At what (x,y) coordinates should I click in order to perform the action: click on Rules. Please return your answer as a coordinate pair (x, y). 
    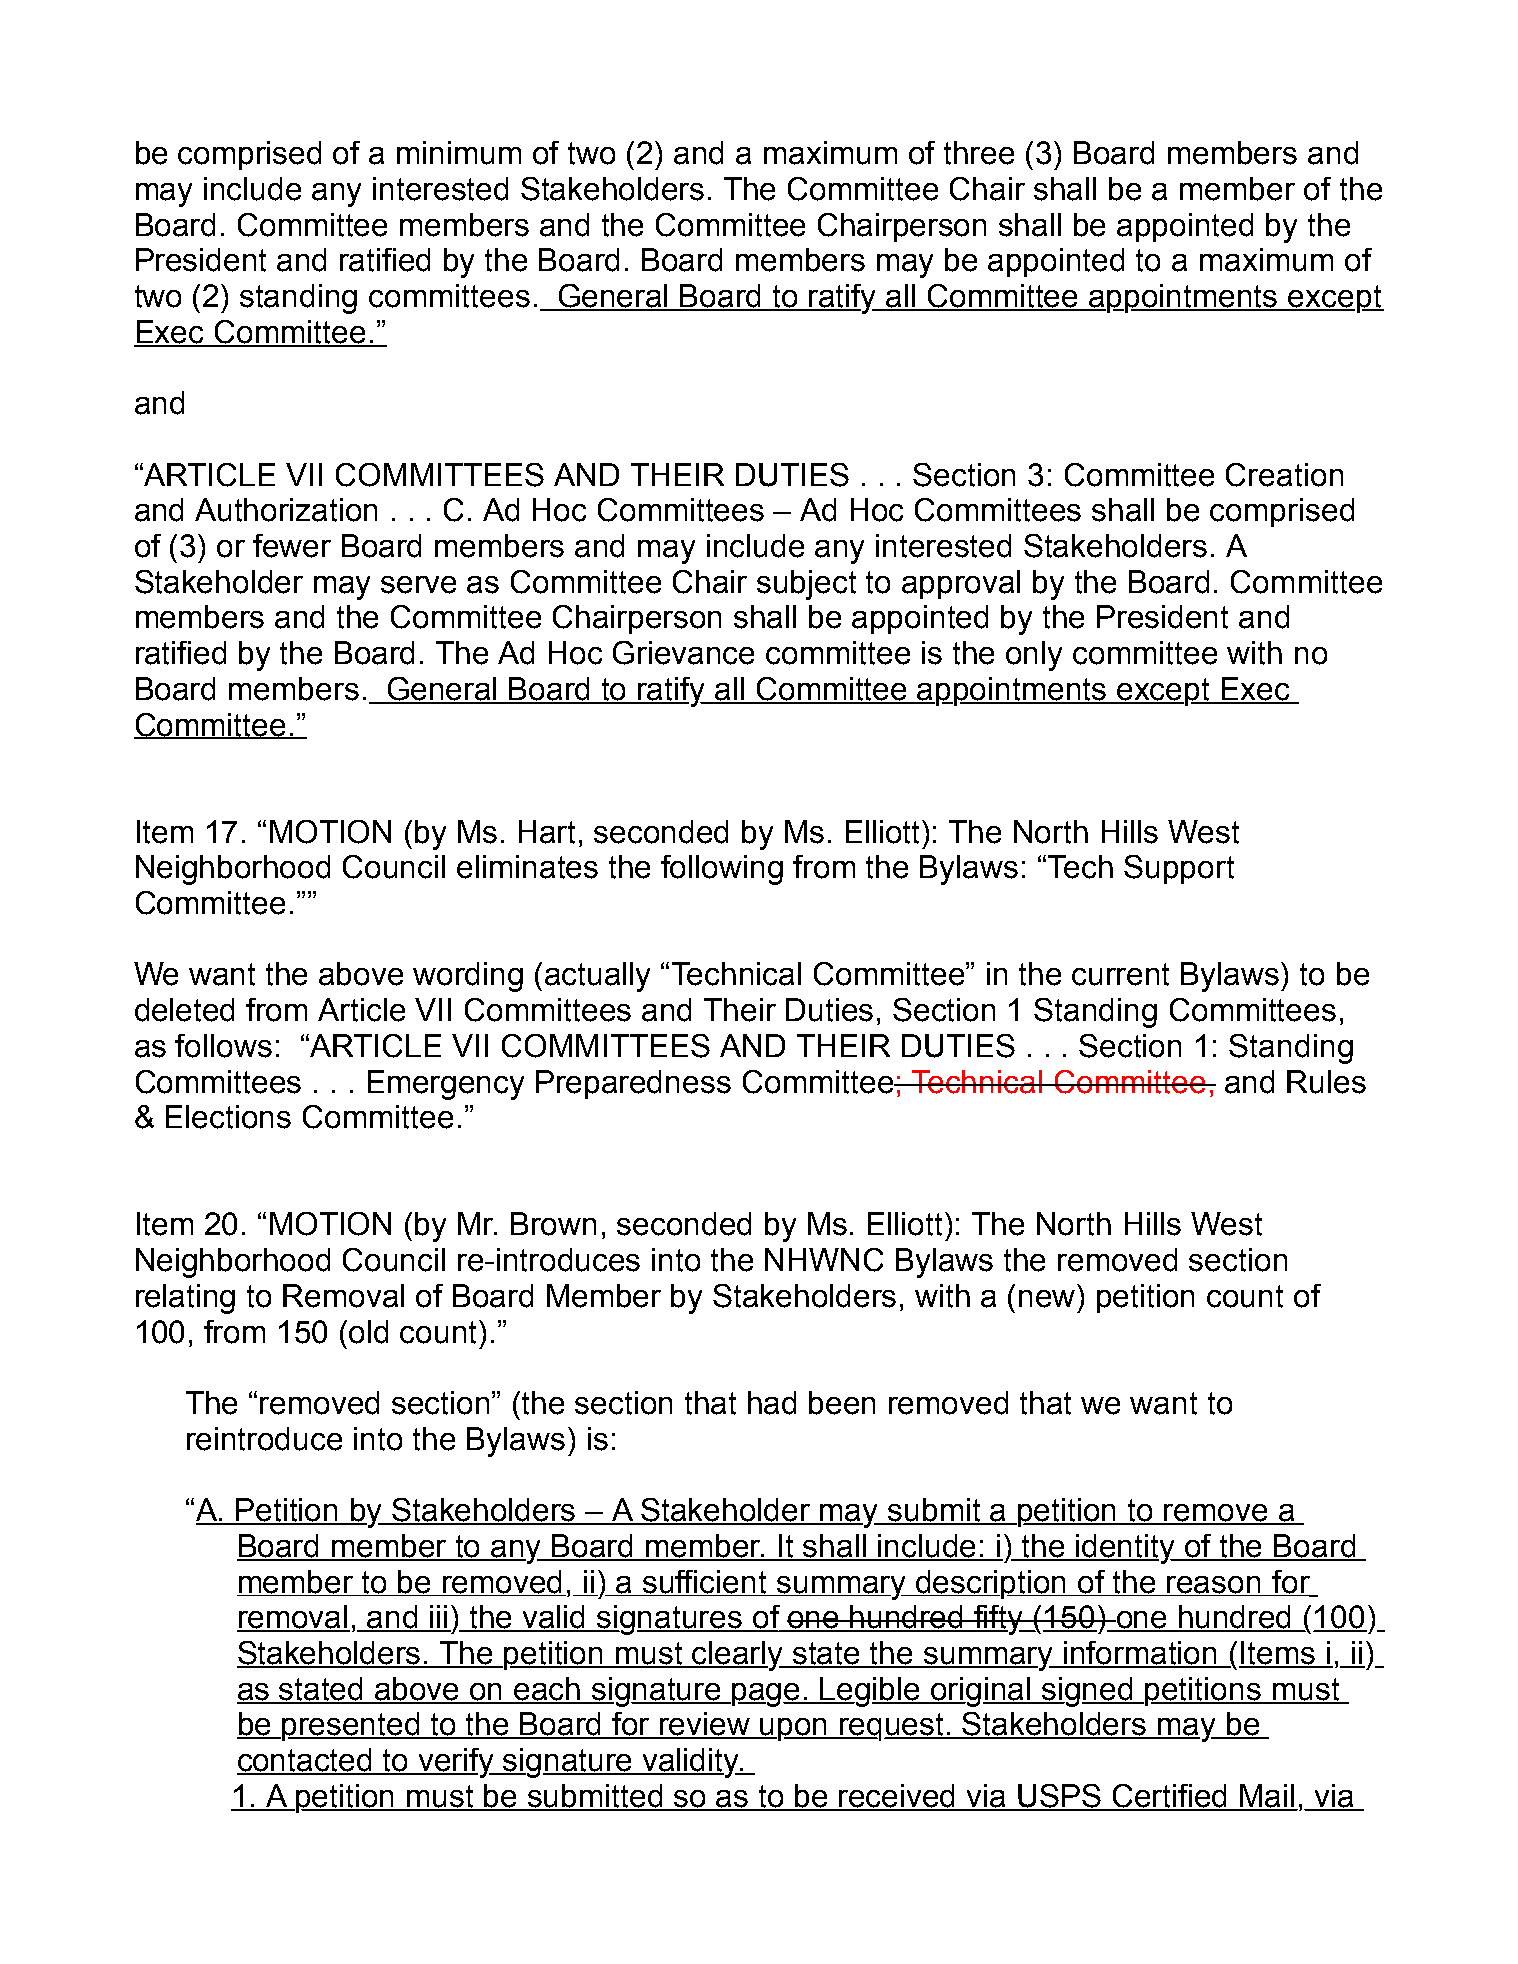
    Looking at the image, I should click on (1326, 1082).
